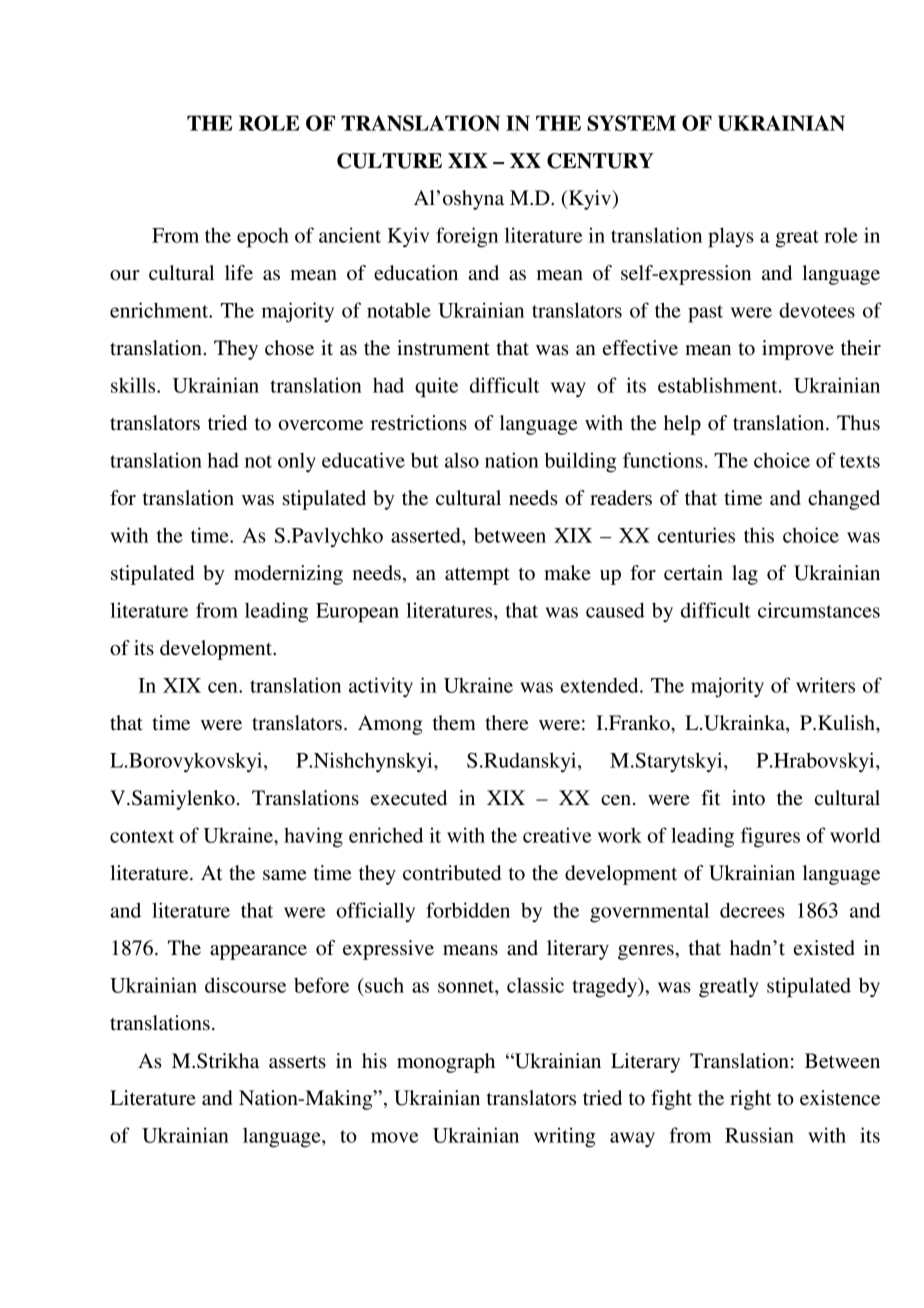 This screenshot has height=1308, width=924. What do you see at coordinates (600, 161) in the screenshot?
I see `CENTURY` at bounding box center [600, 161].
